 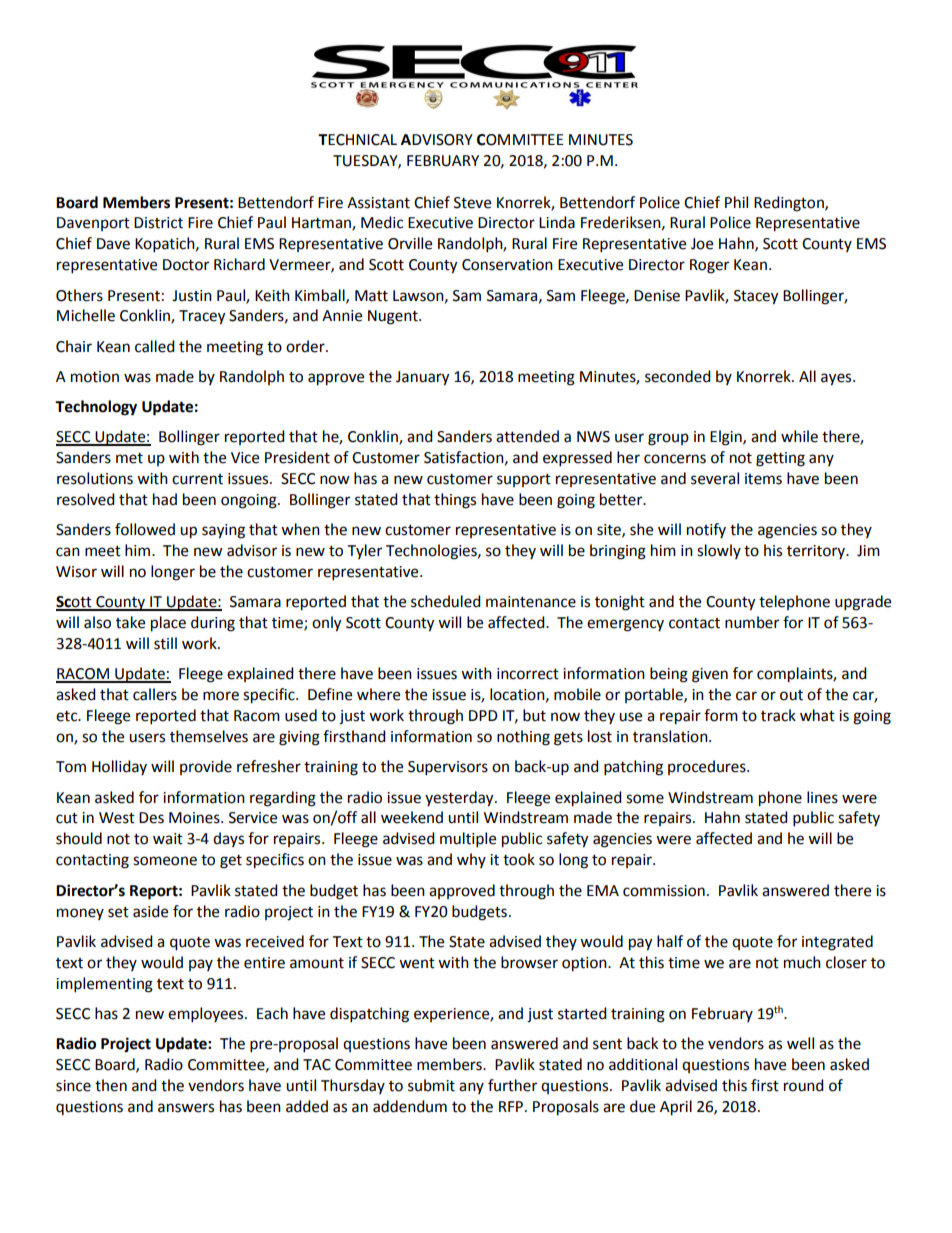 What do you see at coordinates (837, 379) in the screenshot?
I see `ayes` at bounding box center [837, 379].
